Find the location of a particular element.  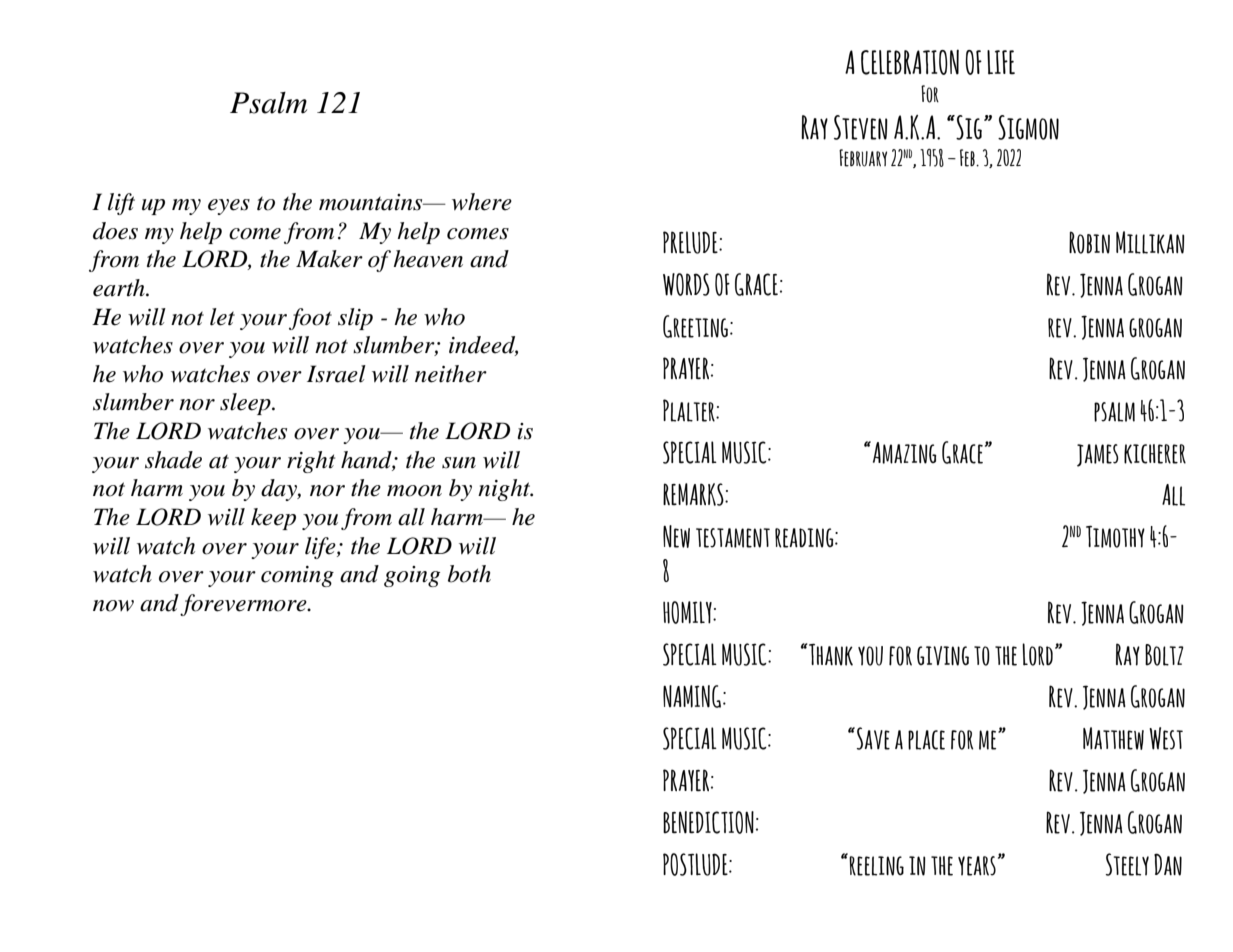

HOMILY is located at coordinates (688, 612).
